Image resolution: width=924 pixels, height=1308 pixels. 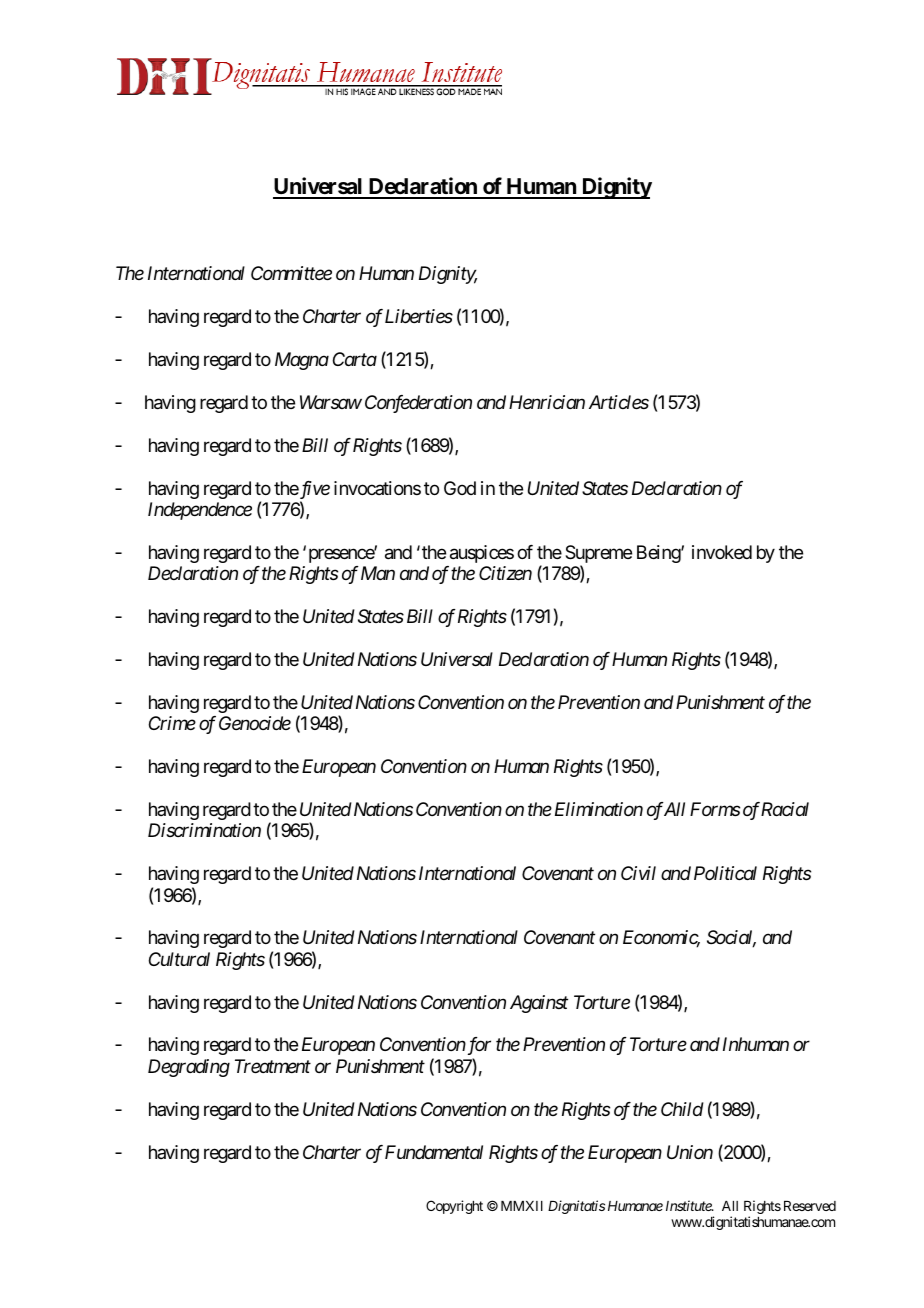 What do you see at coordinates (302, 361) in the document?
I see `Magna` at bounding box center [302, 361].
